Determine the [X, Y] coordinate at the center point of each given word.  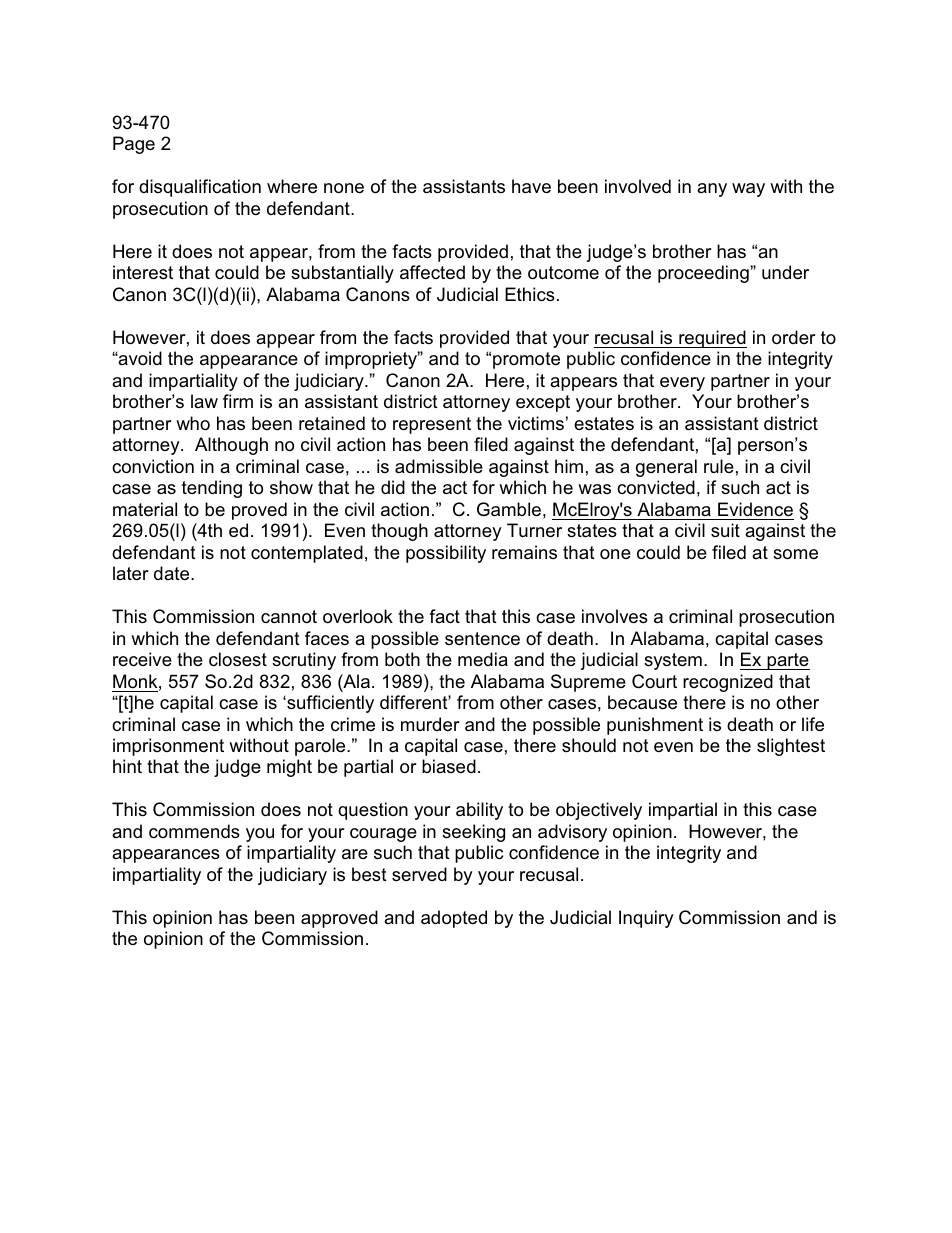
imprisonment [168, 747]
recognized [728, 683]
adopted [454, 919]
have [531, 186]
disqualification [200, 188]
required [712, 339]
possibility [446, 554]
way [748, 190]
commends [194, 831]
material [145, 509]
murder [430, 724]
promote [526, 360]
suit [725, 530]
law [204, 401]
